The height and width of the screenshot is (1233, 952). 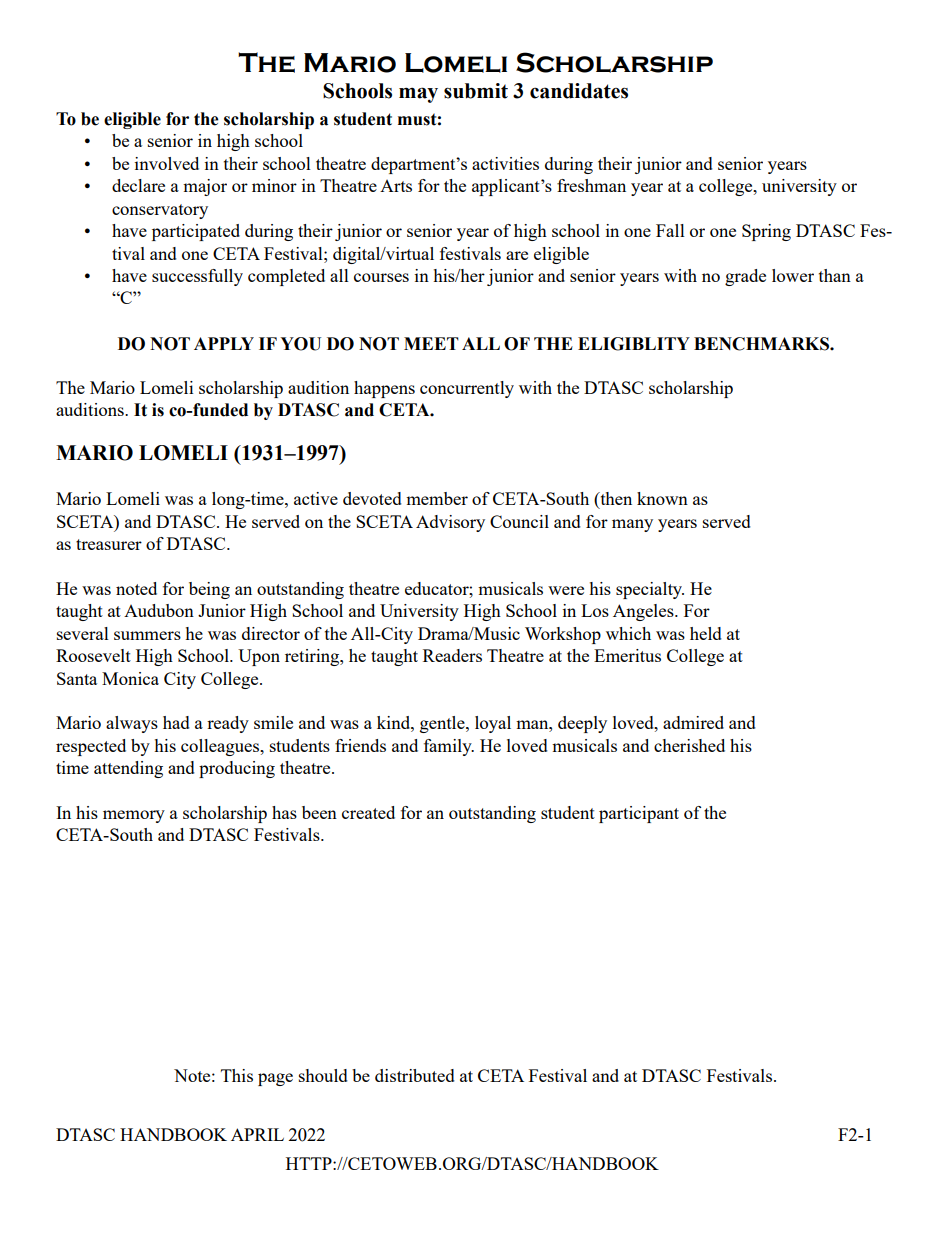 What do you see at coordinates (476, 91) in the screenshot?
I see `submit` at bounding box center [476, 91].
